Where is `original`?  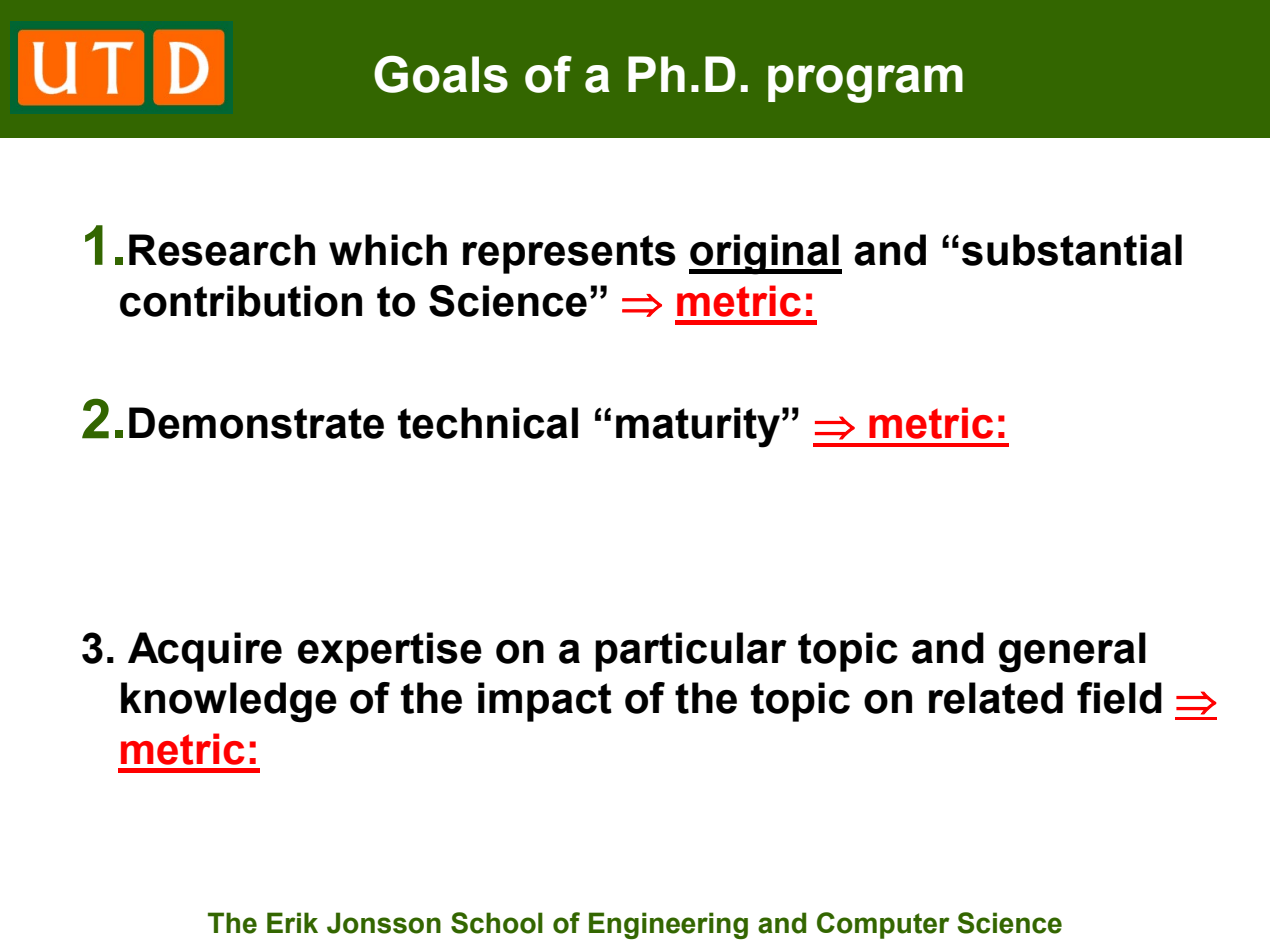
original is located at coordinates (765, 254).
